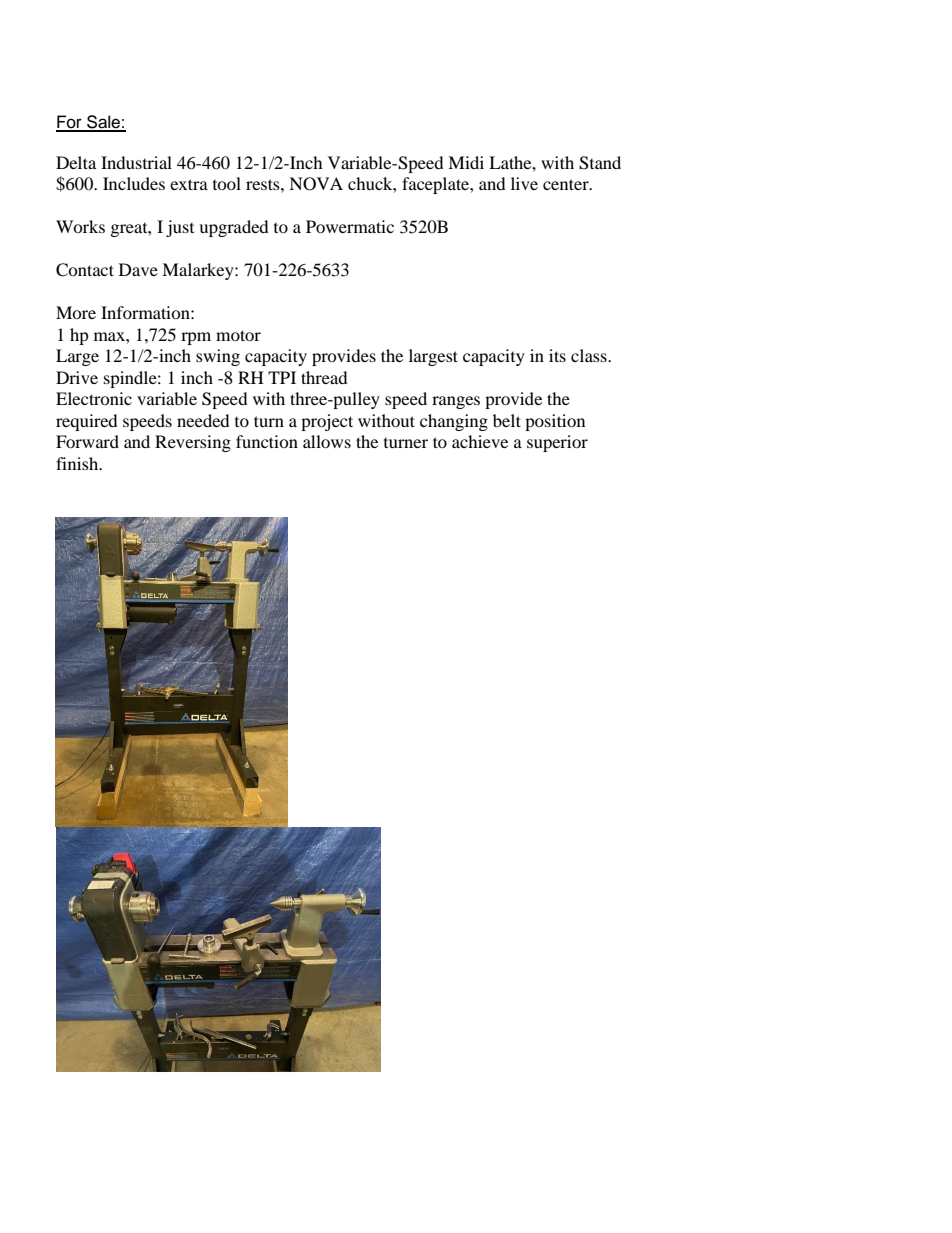 This screenshot has width=952, height=1233. What do you see at coordinates (557, 443) in the screenshot?
I see `superior` at bounding box center [557, 443].
